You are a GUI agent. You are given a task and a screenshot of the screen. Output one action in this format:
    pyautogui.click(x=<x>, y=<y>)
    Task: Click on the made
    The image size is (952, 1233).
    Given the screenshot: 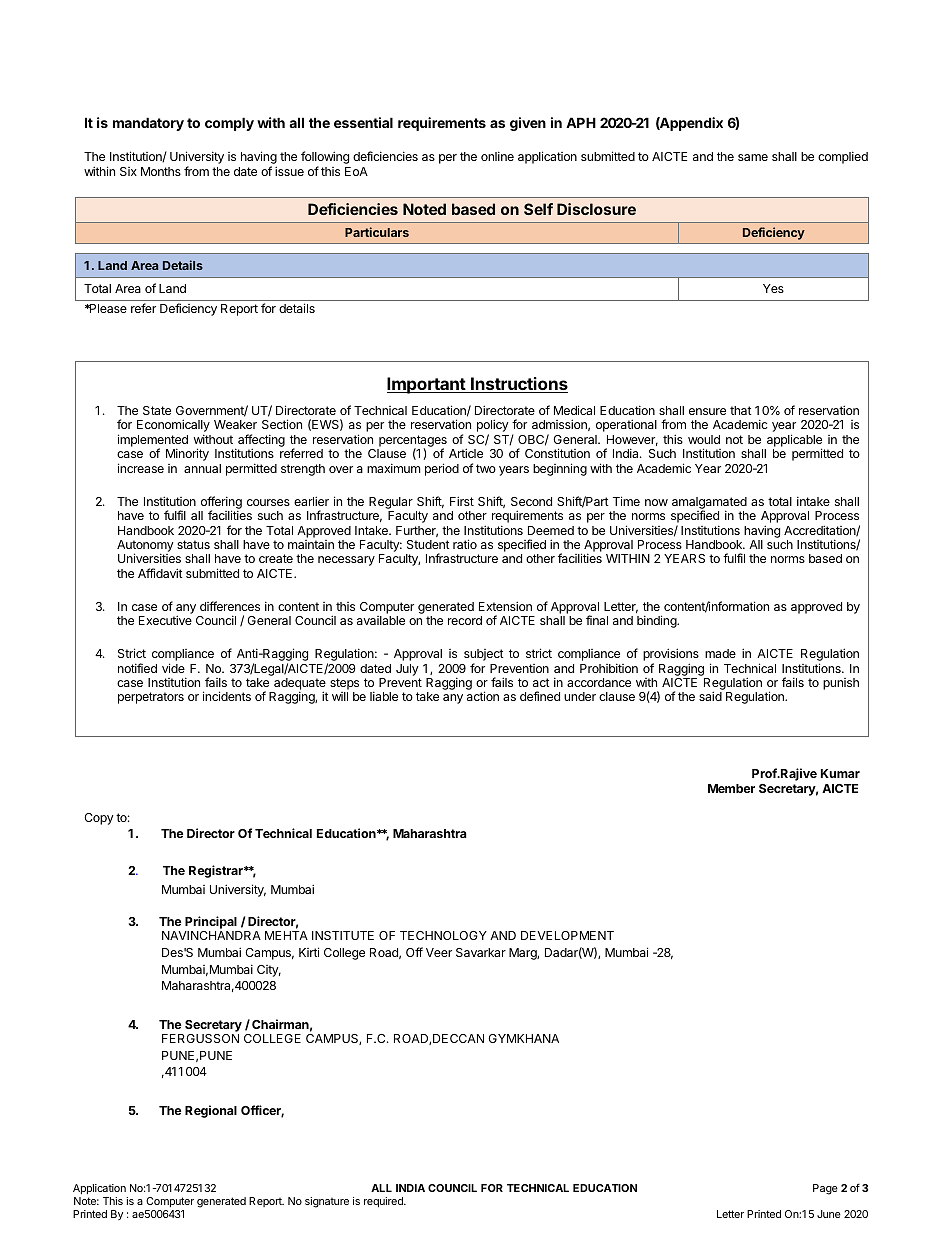 What is the action you would take?
    pyautogui.click(x=720, y=653)
